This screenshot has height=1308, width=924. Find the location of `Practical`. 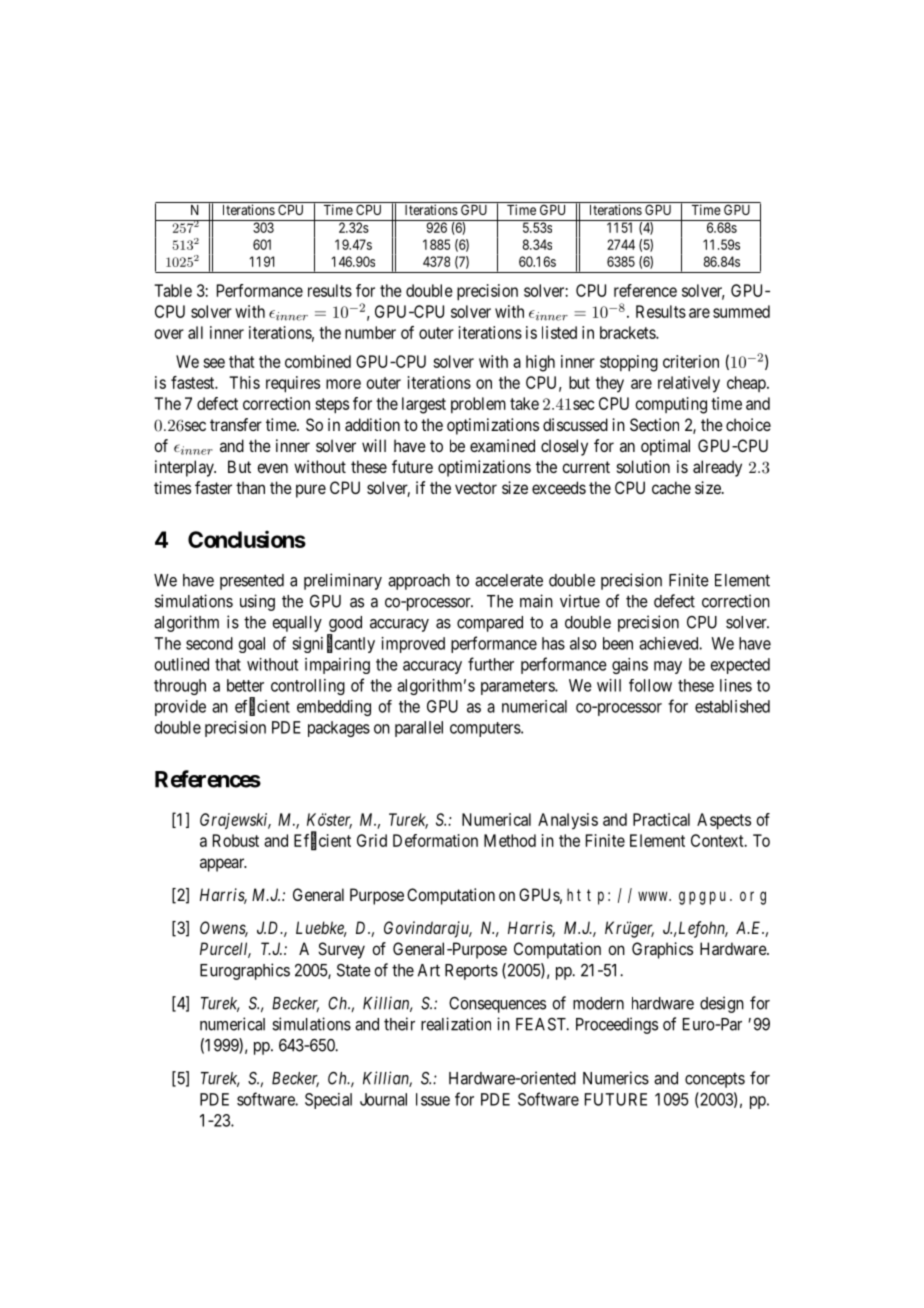

Practical is located at coordinates (661, 819).
